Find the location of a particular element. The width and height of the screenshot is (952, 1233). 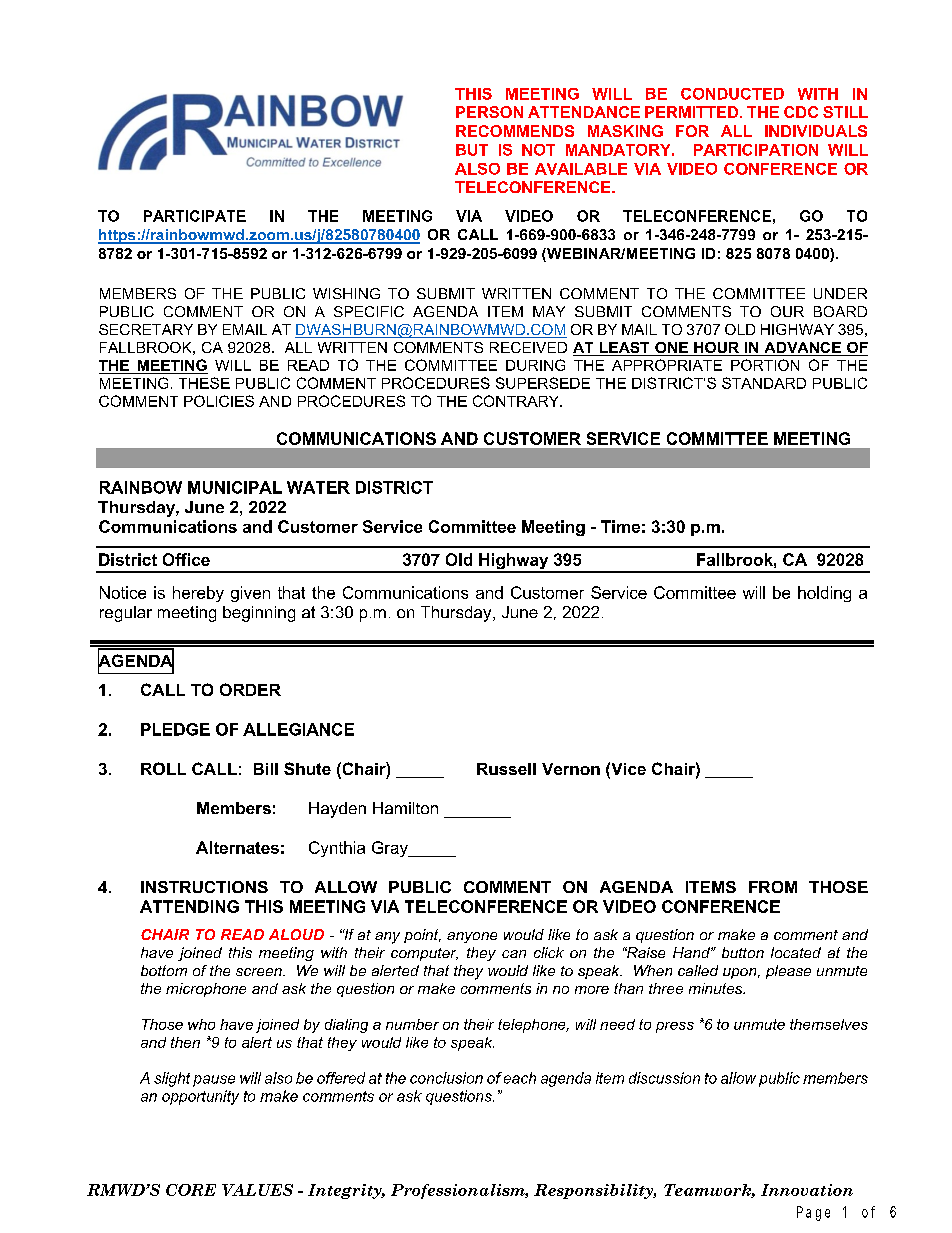

ROLL is located at coordinates (163, 768).
